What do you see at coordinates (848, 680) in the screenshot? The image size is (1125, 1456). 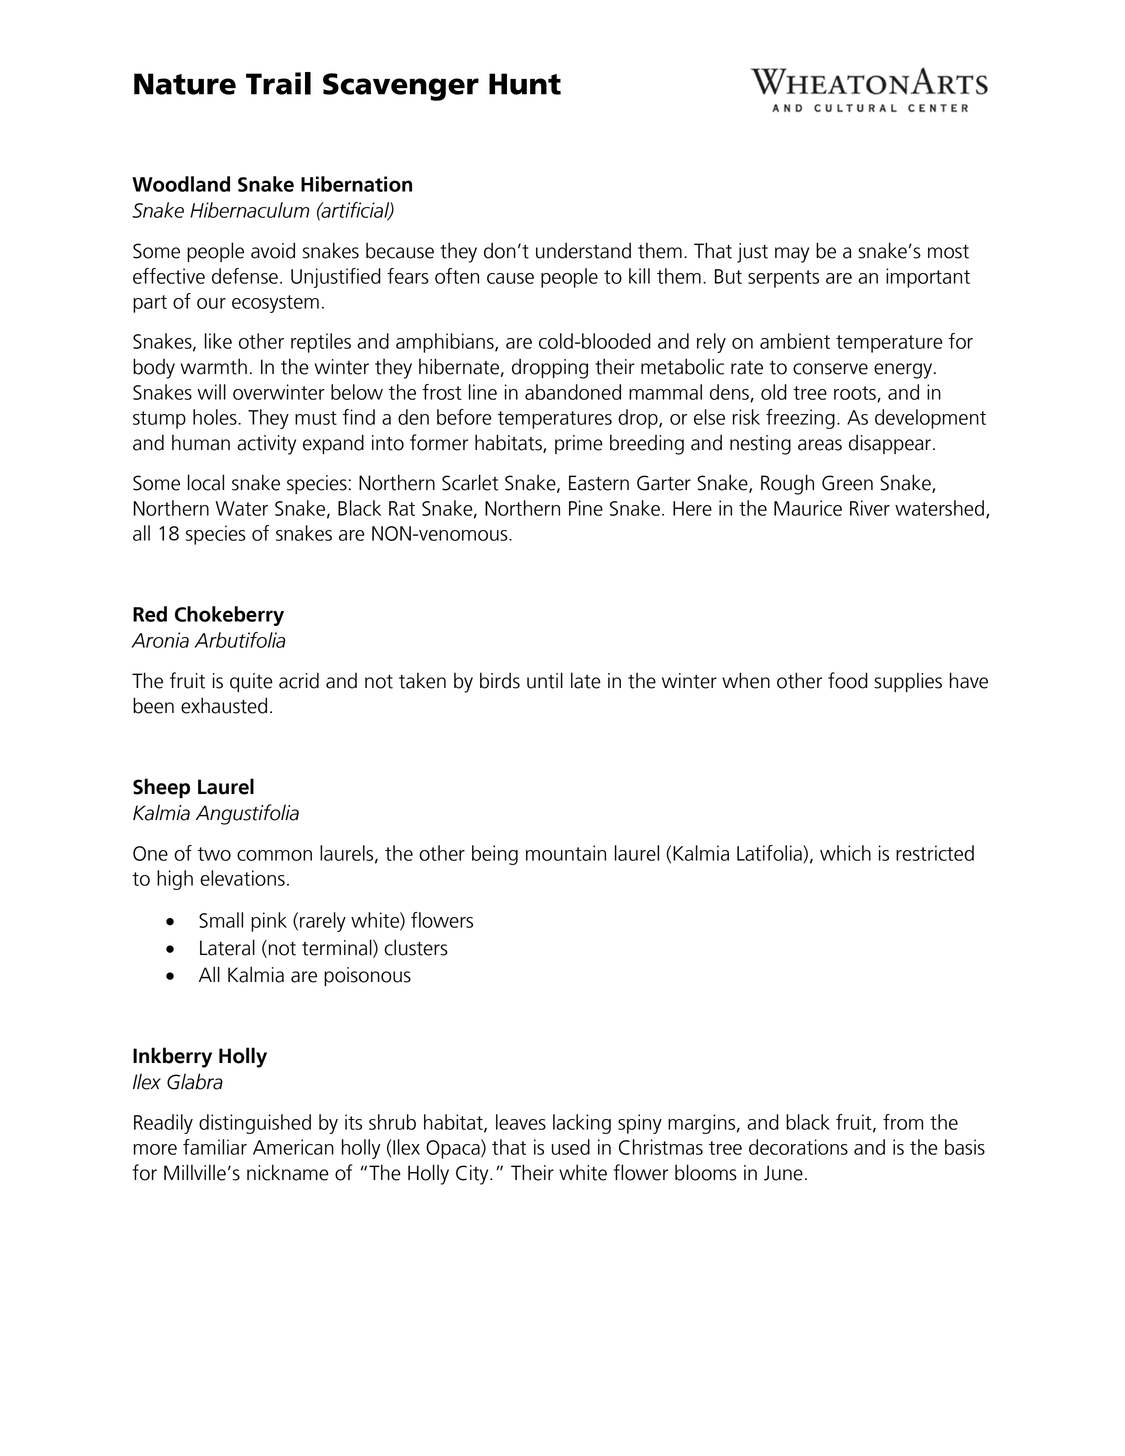 I see `food` at bounding box center [848, 680].
